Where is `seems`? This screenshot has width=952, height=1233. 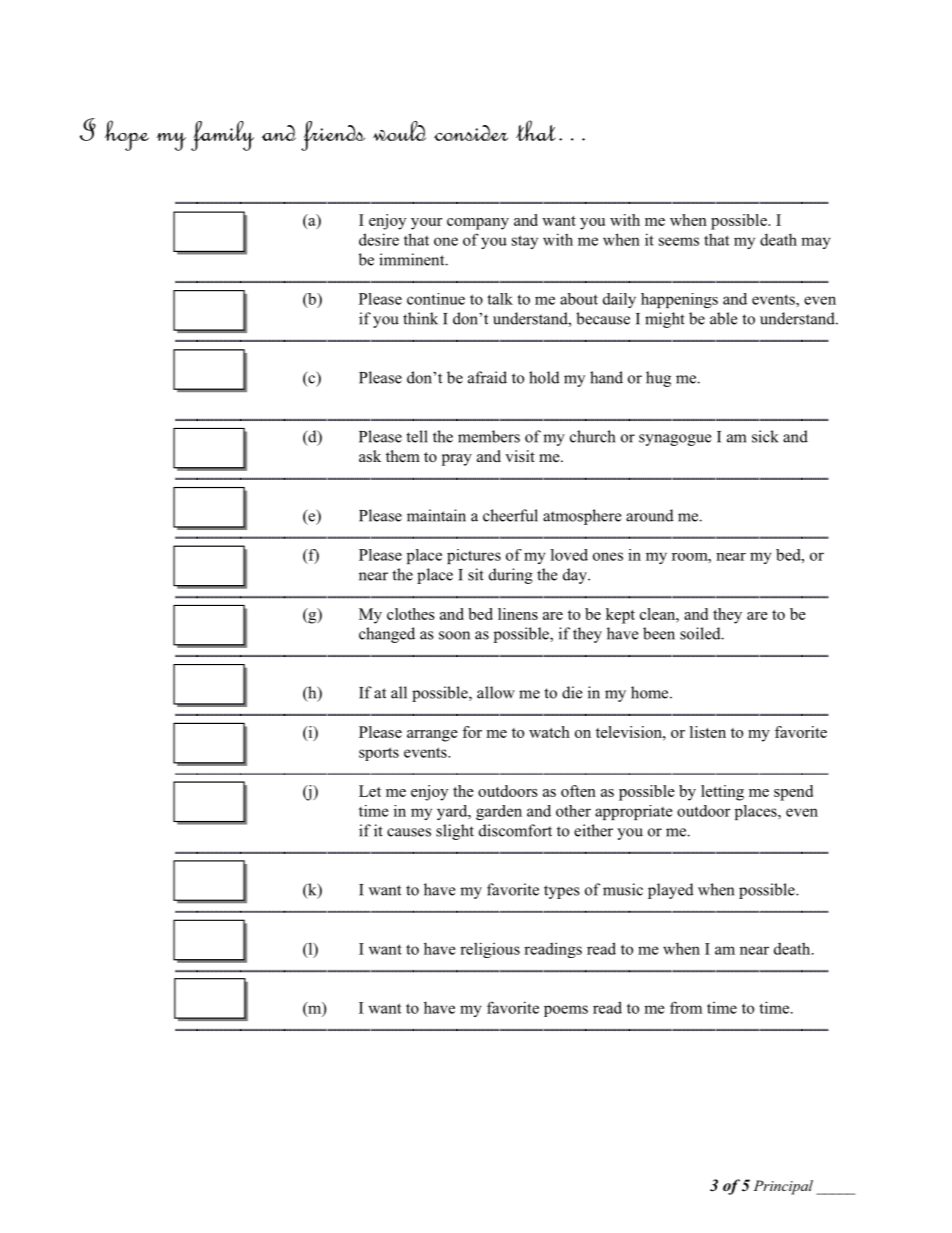
seems is located at coordinates (679, 241).
